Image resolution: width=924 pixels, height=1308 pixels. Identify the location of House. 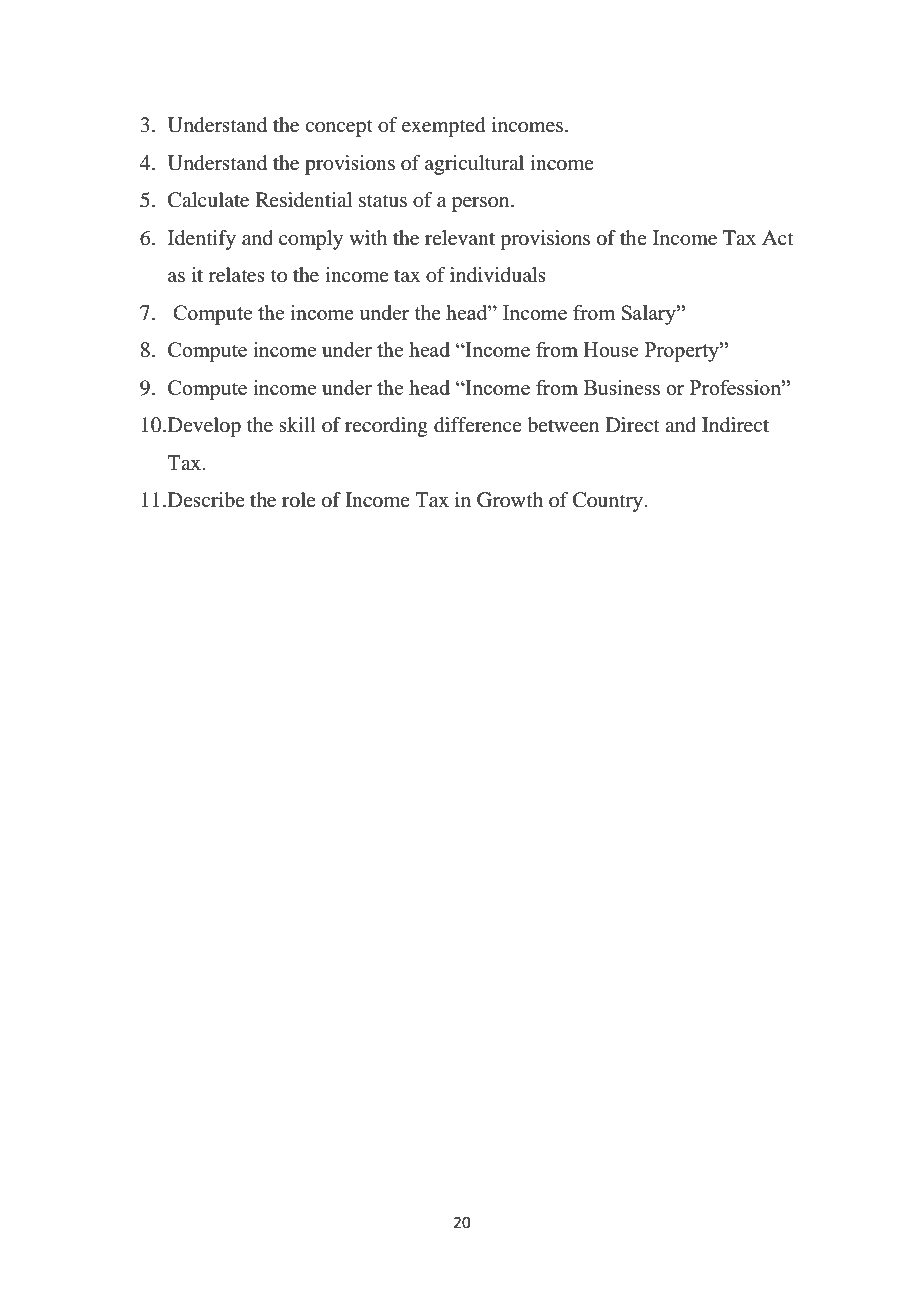
(610, 349).
